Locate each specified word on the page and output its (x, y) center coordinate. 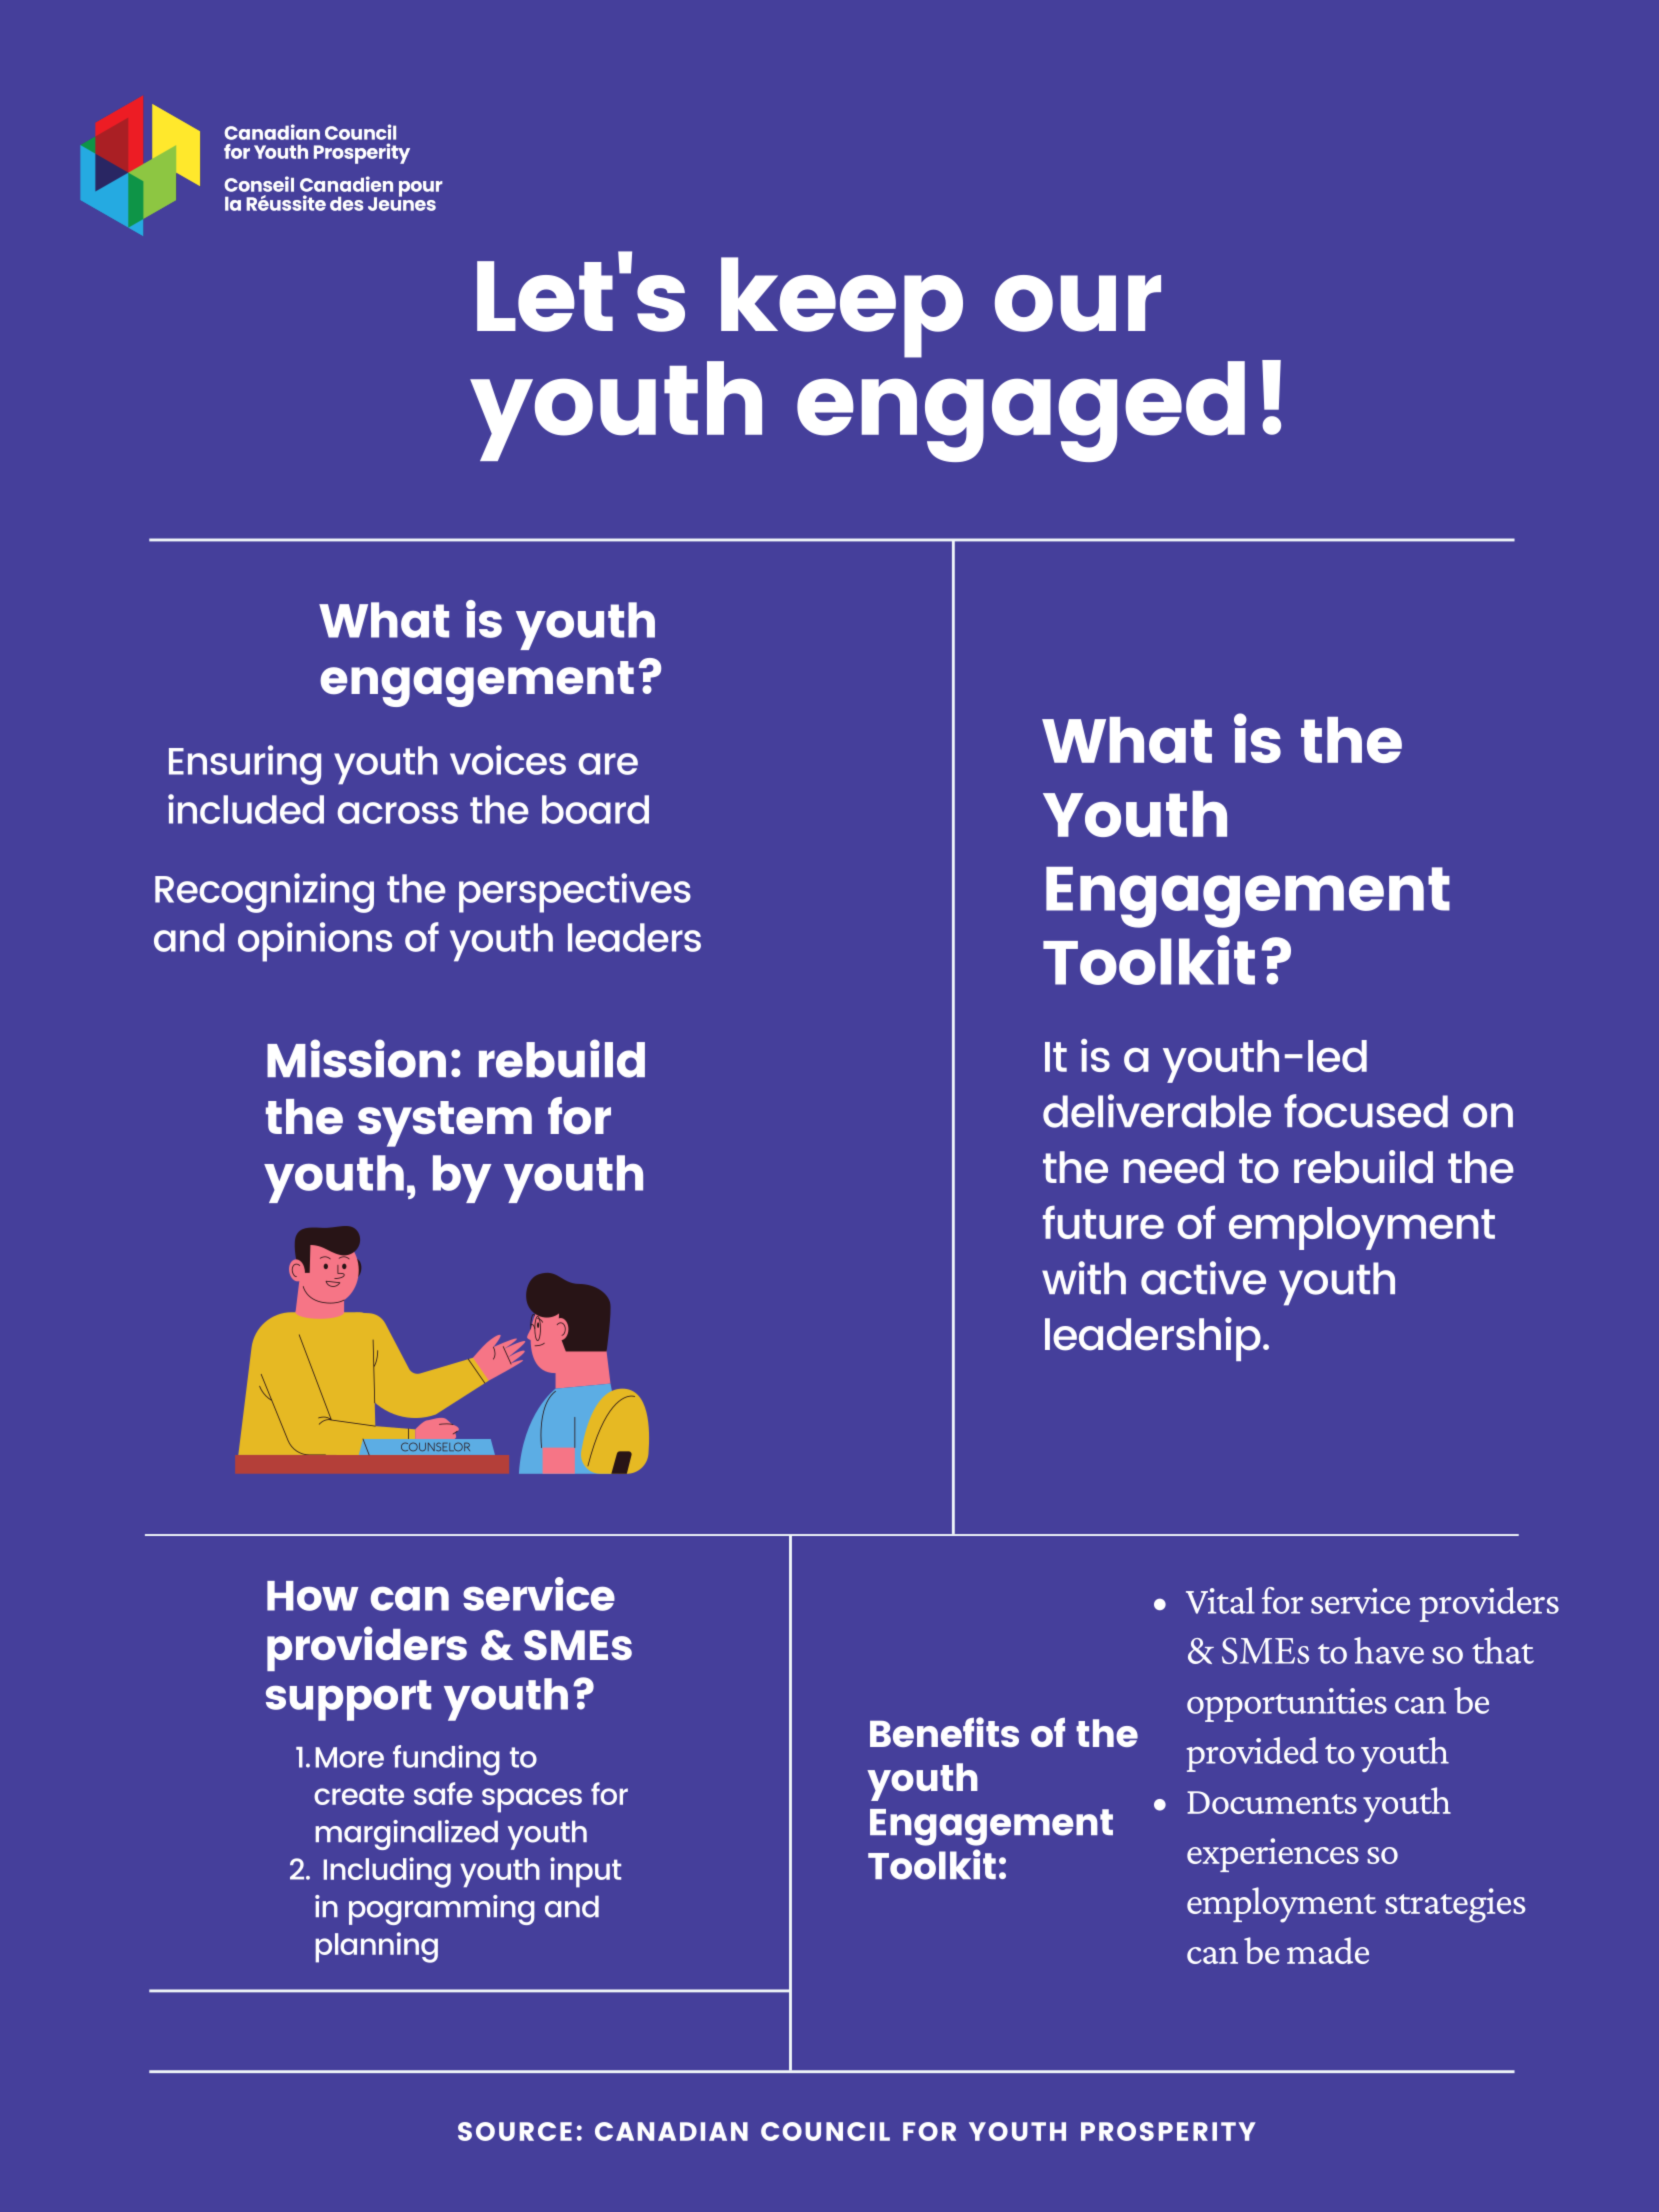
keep (842, 307)
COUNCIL (825, 2131)
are (608, 764)
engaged (1021, 411)
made (1328, 1950)
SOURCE (515, 2131)
